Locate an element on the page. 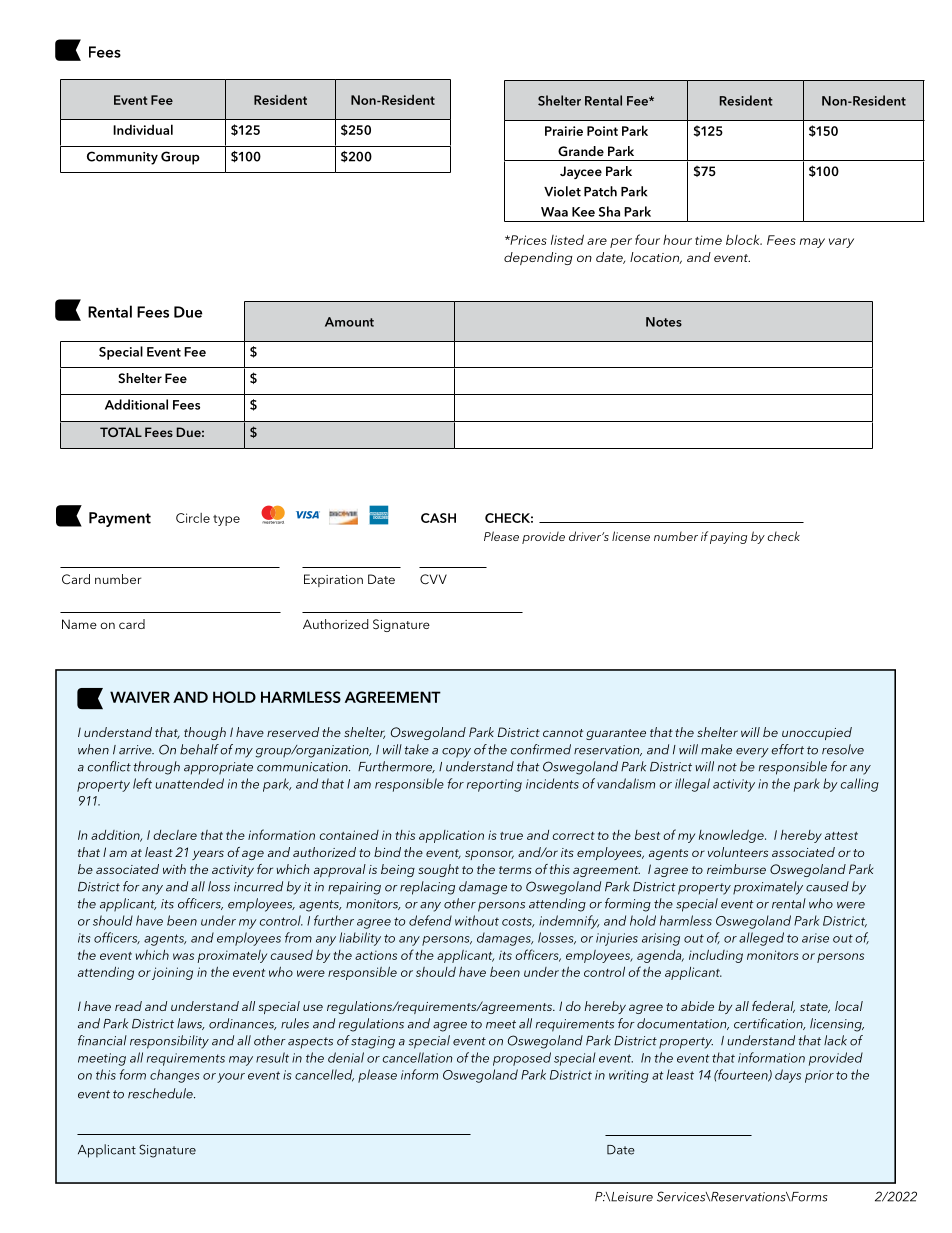  TOTAL is located at coordinates (121, 432).
